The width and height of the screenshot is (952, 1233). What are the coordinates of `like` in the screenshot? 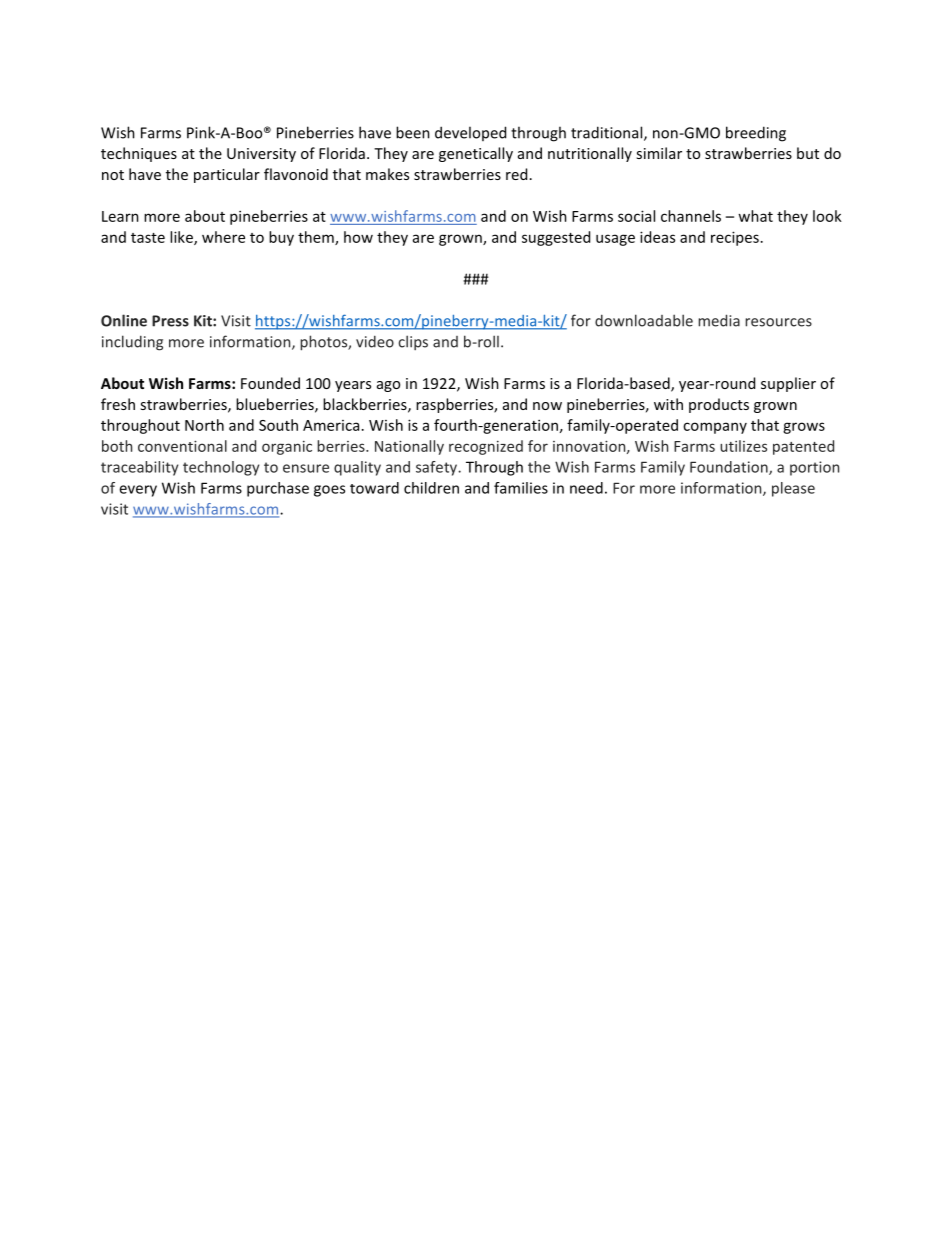 It's located at (182, 238).
